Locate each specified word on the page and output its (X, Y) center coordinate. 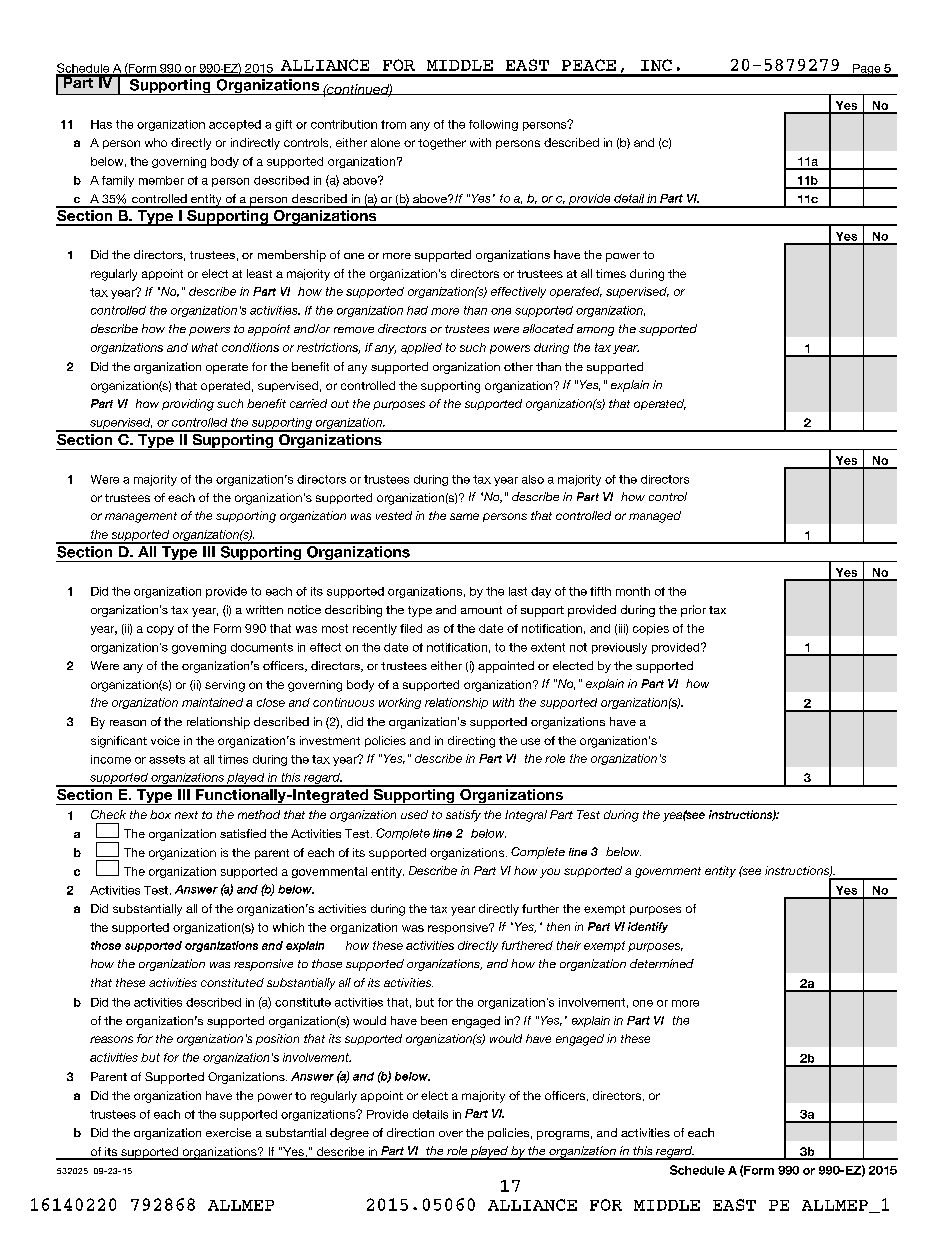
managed (655, 517)
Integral (526, 816)
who (156, 142)
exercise (228, 1132)
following (493, 125)
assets (167, 759)
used (414, 814)
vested (394, 515)
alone (385, 142)
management (141, 517)
